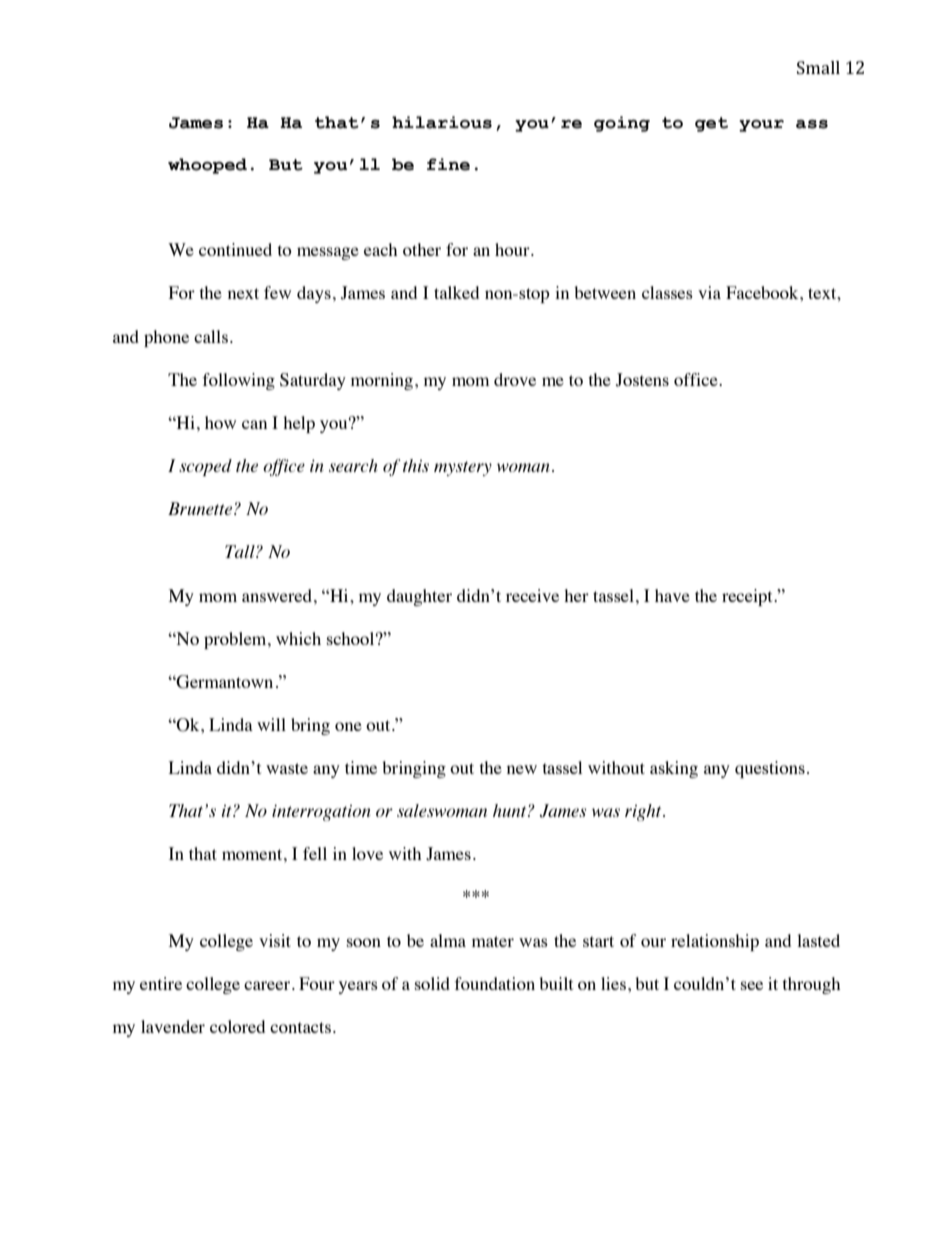  I want to click on receive, so click(532, 595).
